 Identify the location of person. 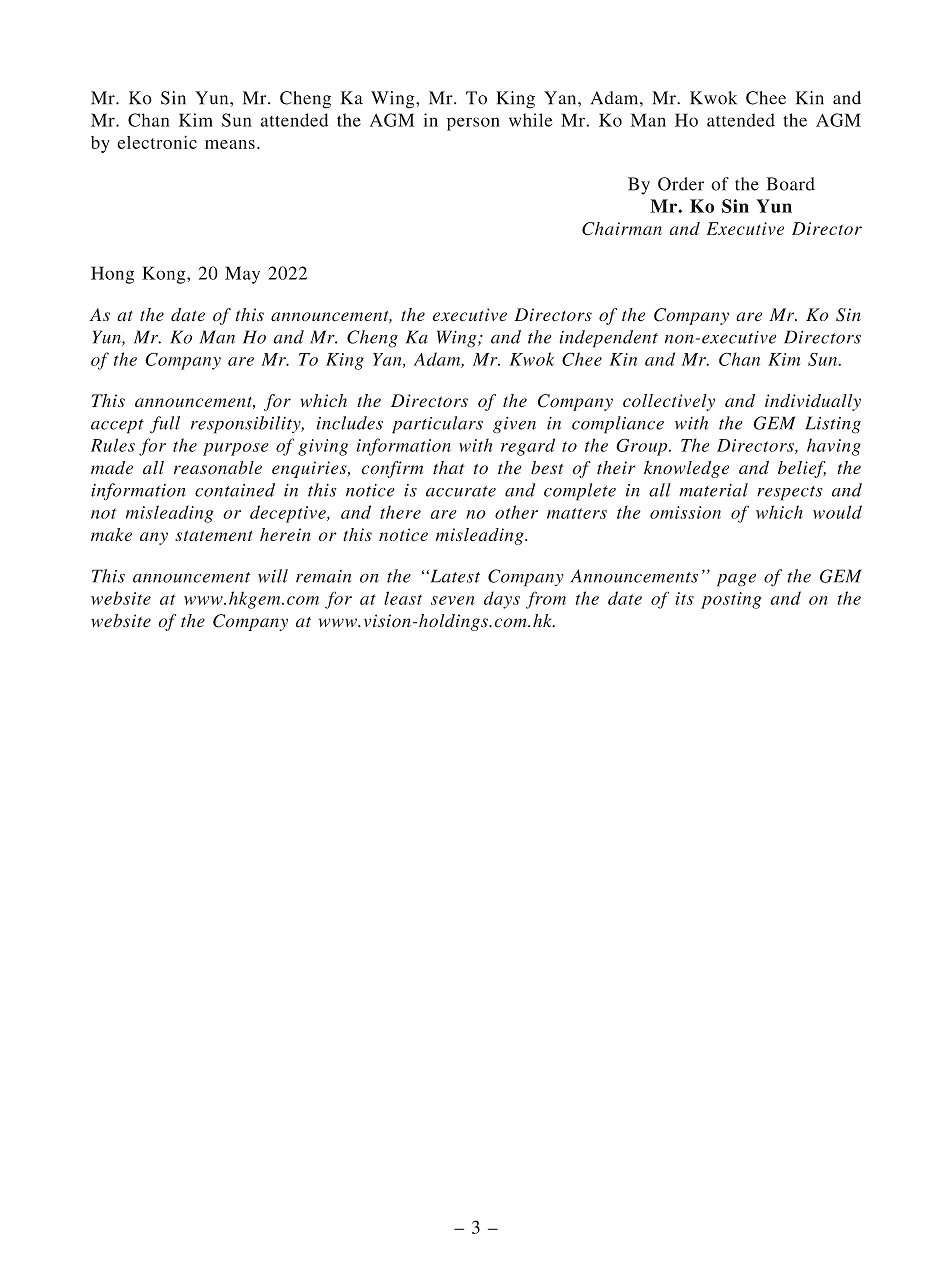
(473, 124).
